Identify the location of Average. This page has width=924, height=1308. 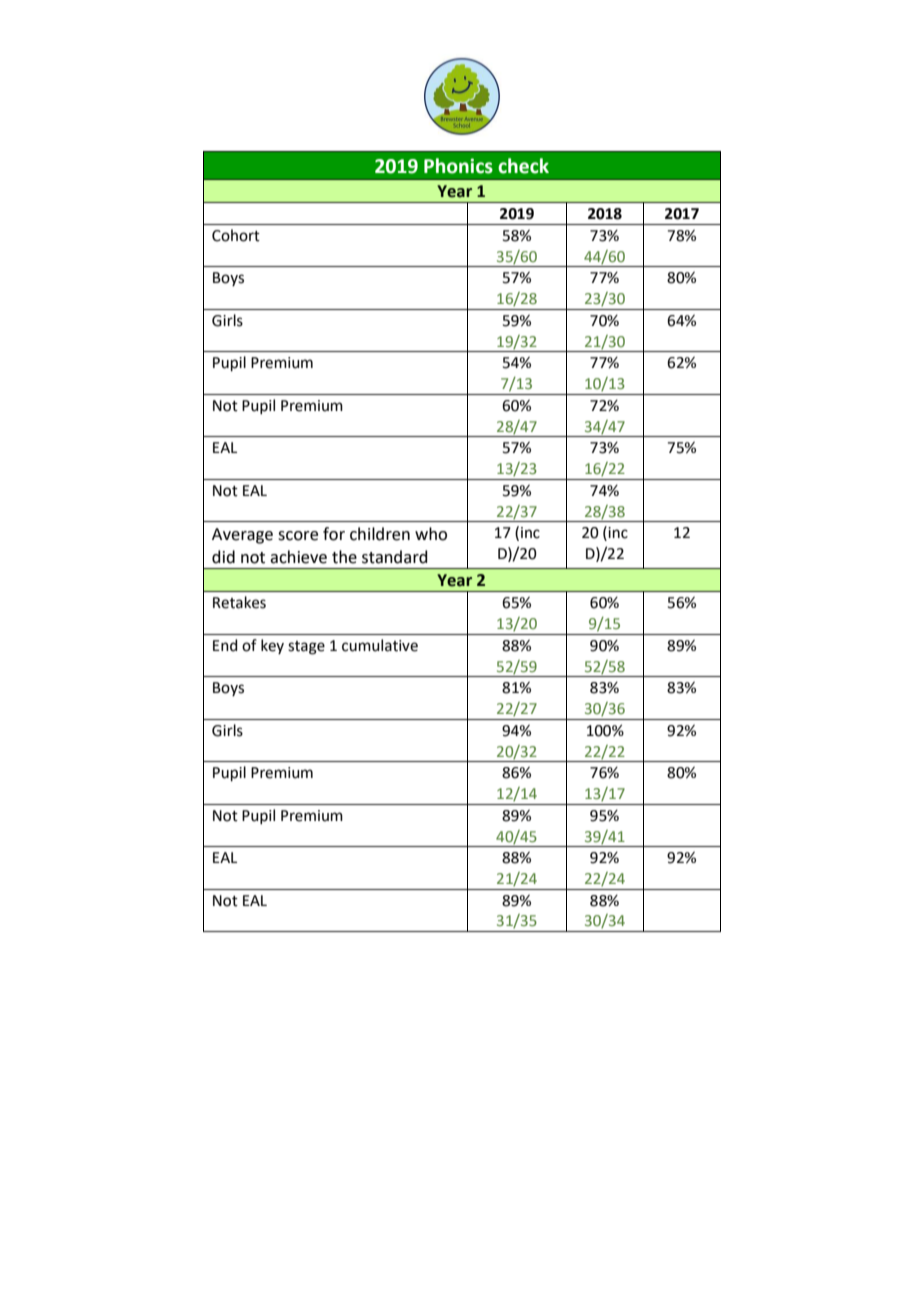
(242, 536).
